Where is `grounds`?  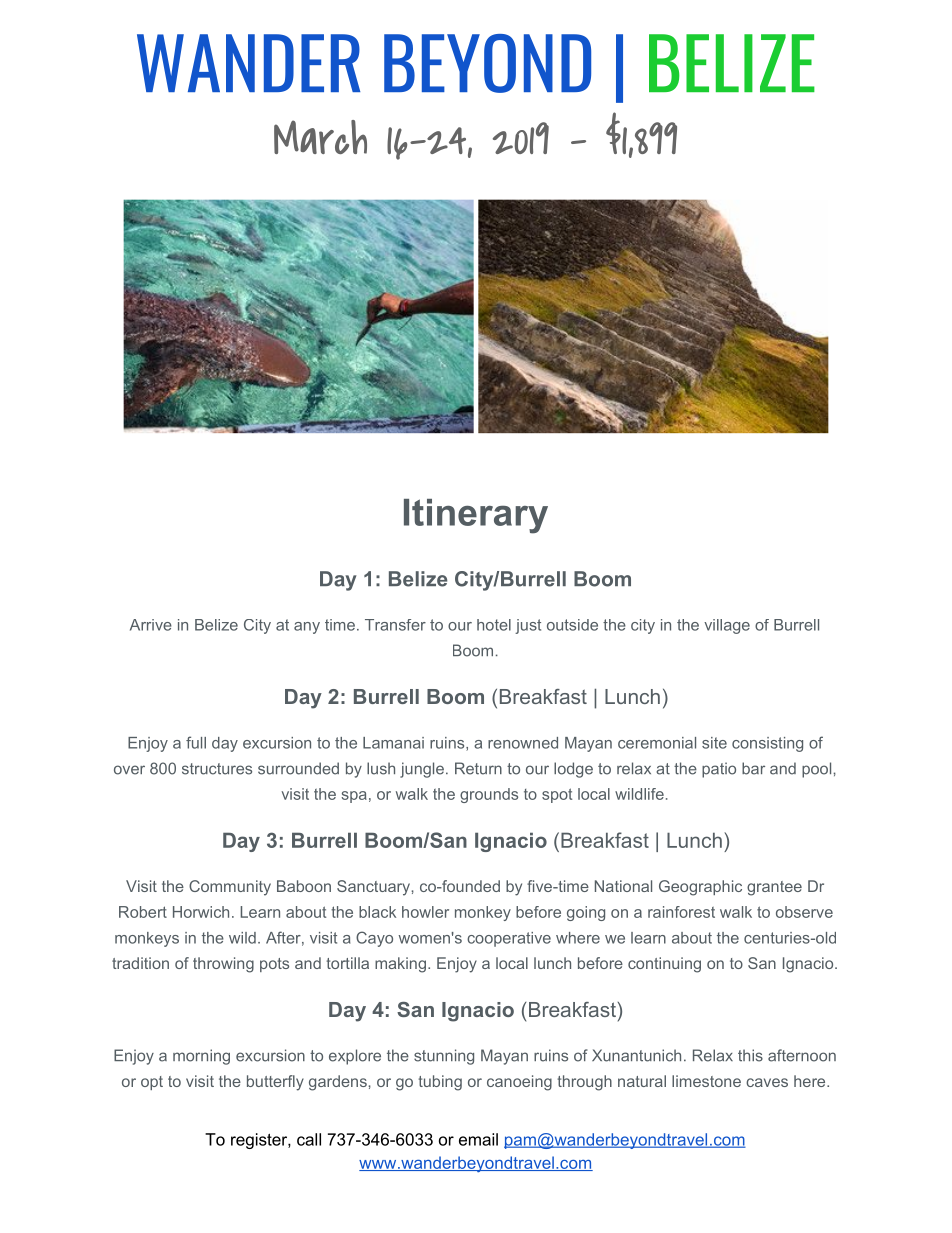 grounds is located at coordinates (489, 795).
